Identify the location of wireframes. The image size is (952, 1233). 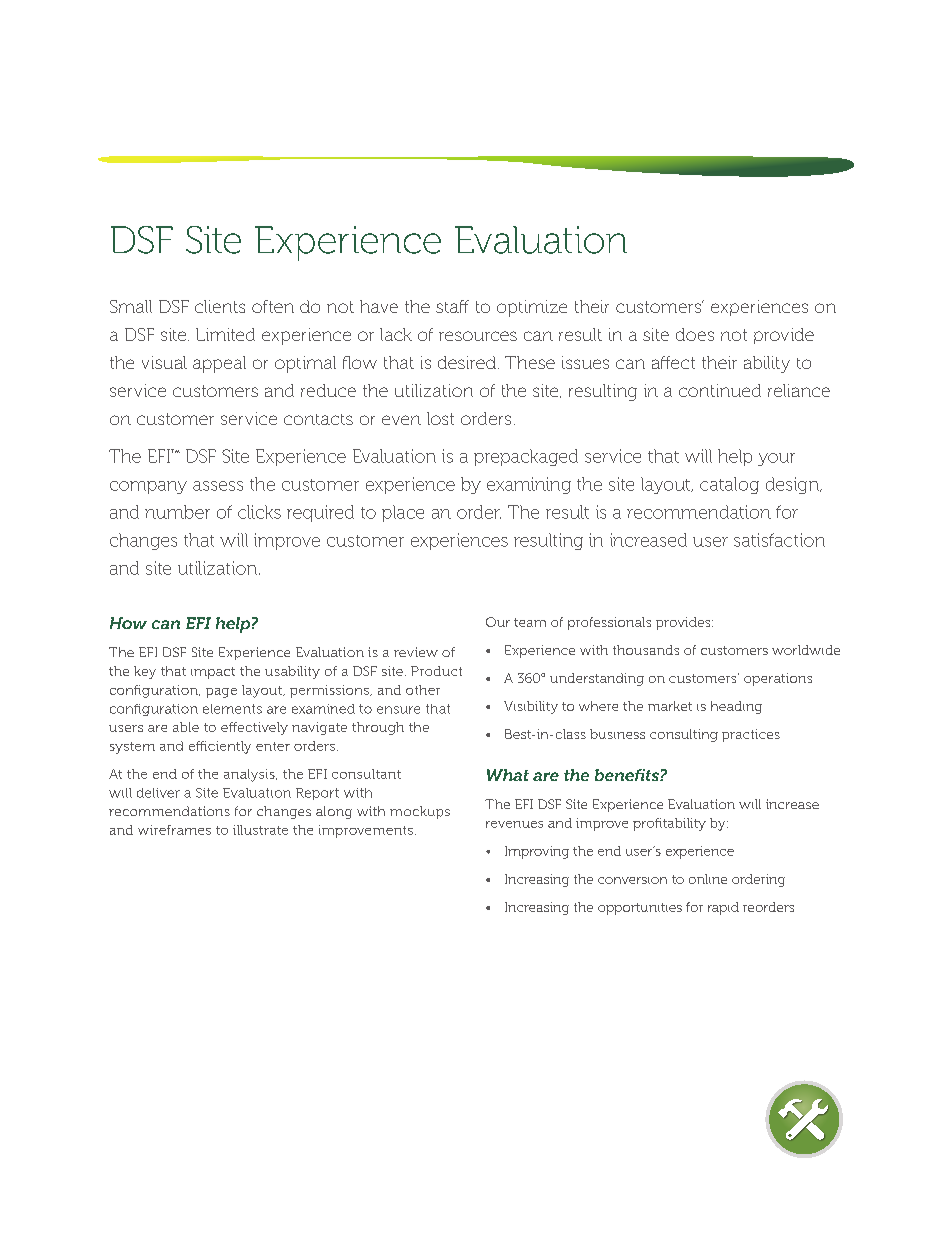
(174, 830).
